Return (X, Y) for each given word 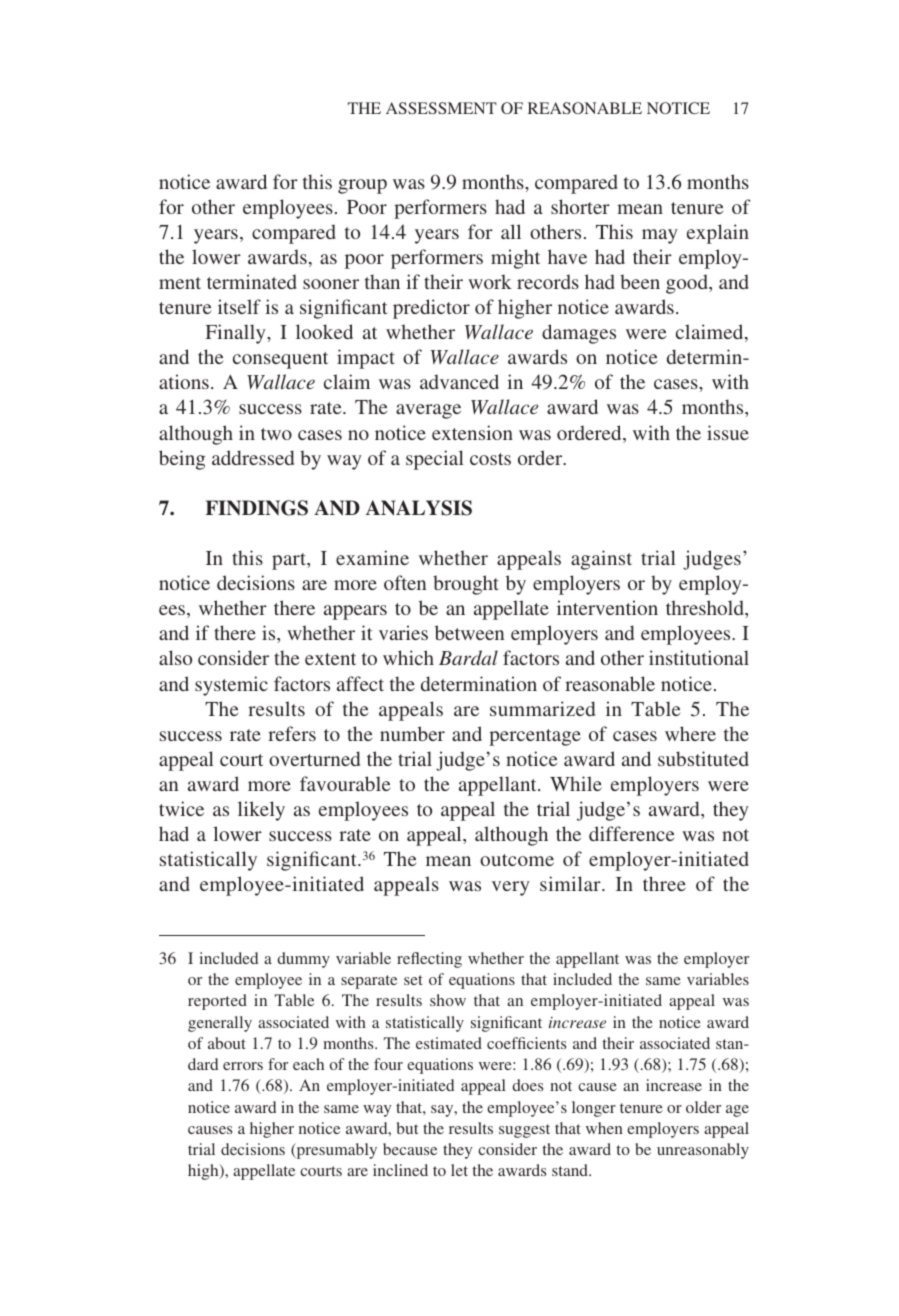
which (408, 657)
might (515, 259)
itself (239, 306)
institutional (699, 657)
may (660, 236)
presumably (335, 1151)
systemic (231, 686)
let (459, 1170)
